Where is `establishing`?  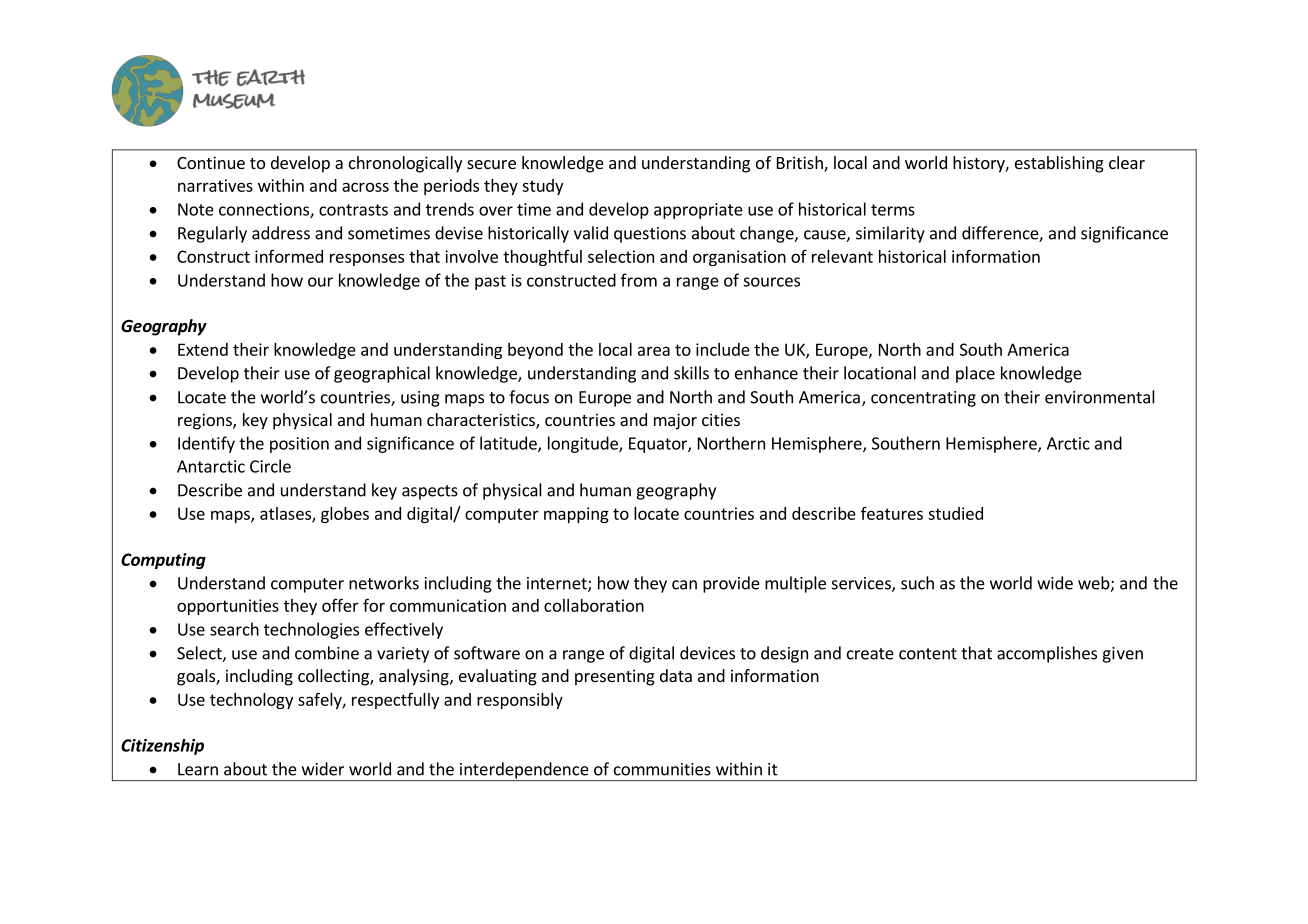
establishing is located at coordinates (1059, 164).
